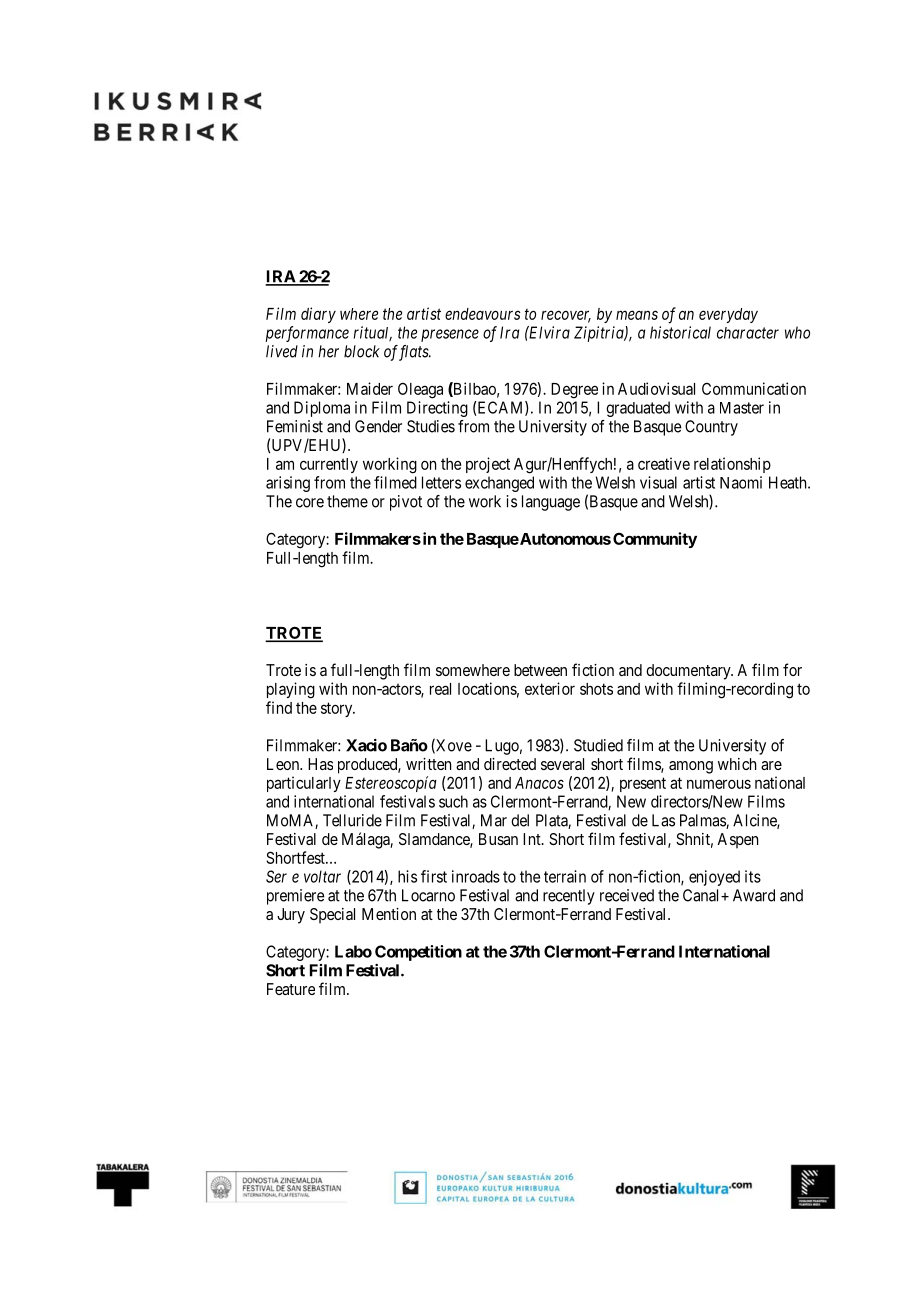  I want to click on Feature, so click(291, 989).
